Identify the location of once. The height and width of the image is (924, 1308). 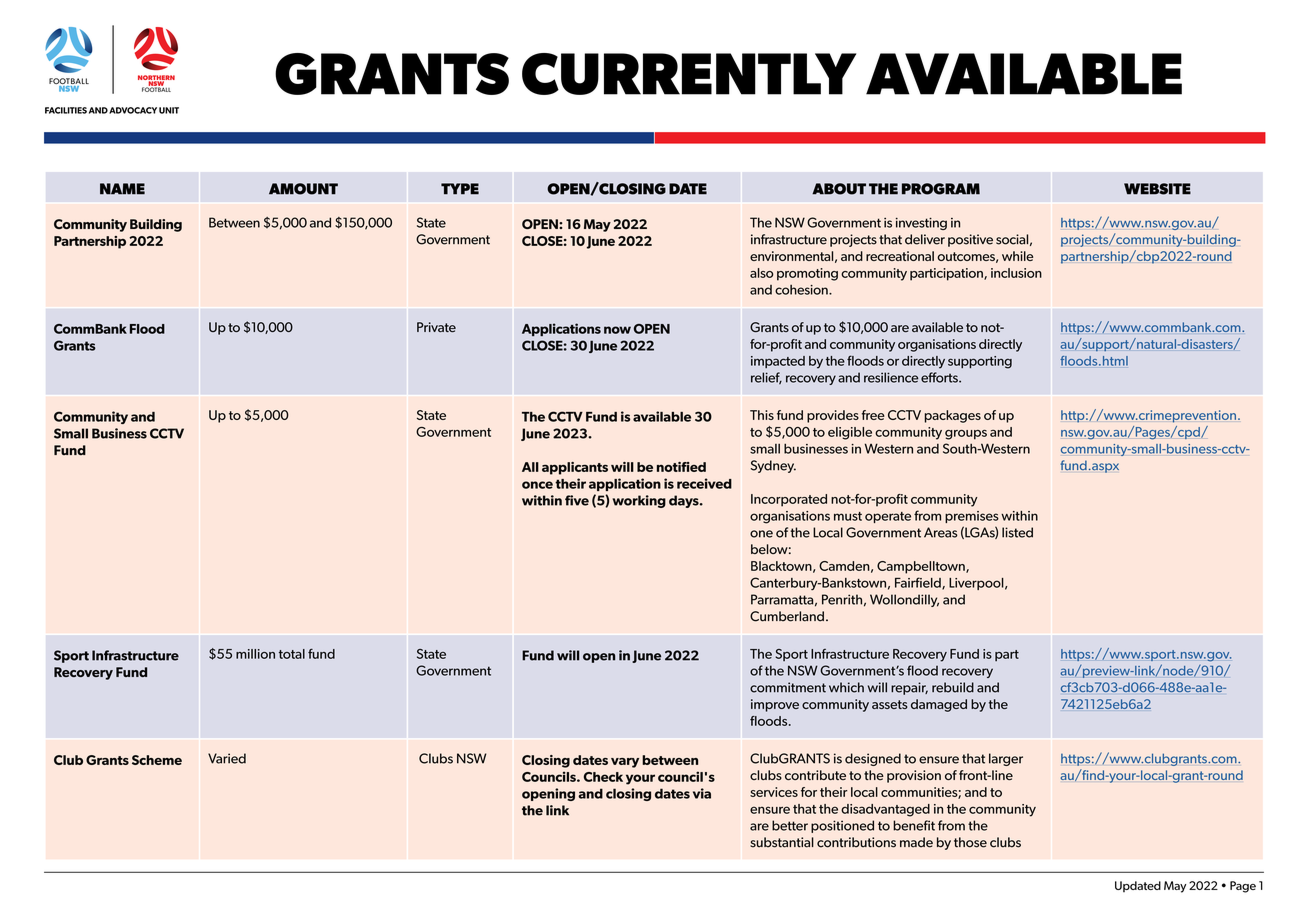
(537, 485).
